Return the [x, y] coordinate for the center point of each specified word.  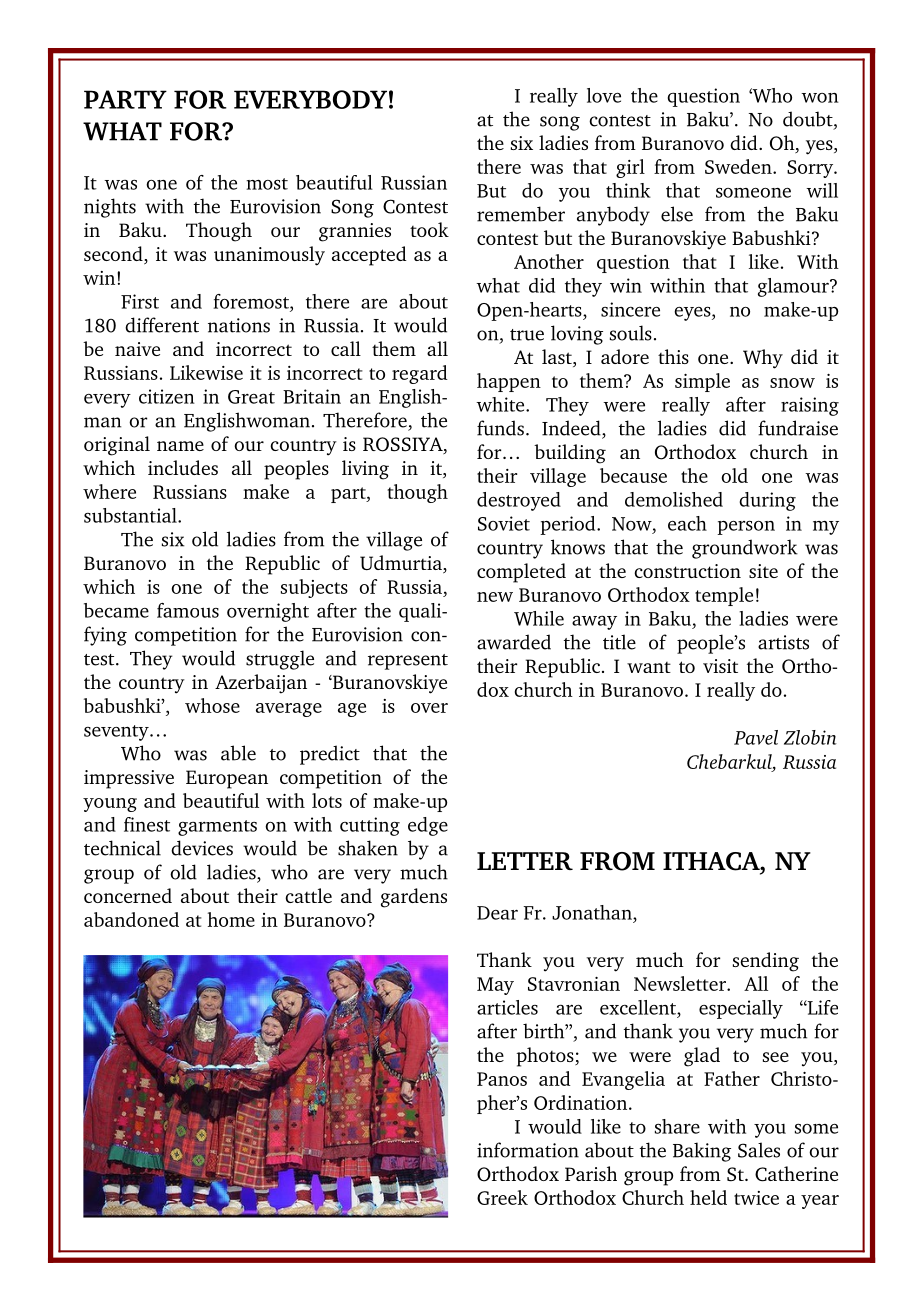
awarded [514, 642]
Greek [502, 1197]
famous [188, 610]
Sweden [739, 166]
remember [521, 214]
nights [110, 208]
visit [720, 666]
